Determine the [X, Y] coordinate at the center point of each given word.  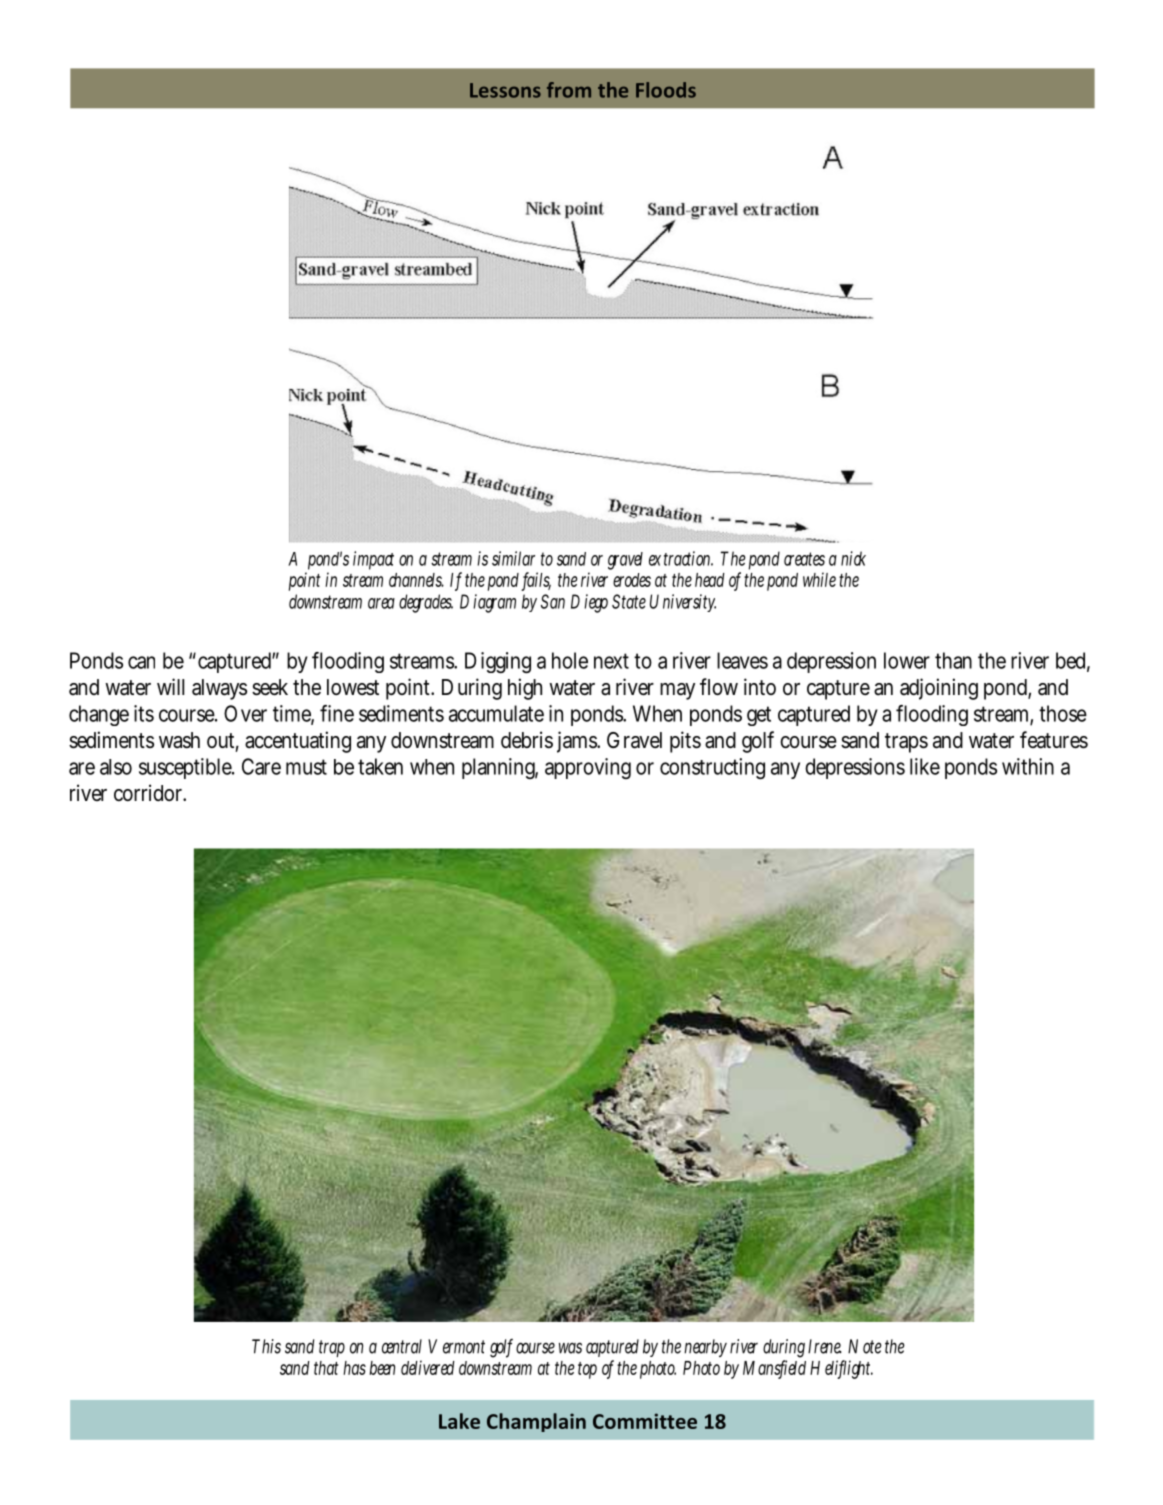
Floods [666, 90]
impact [373, 560]
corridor [150, 792]
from [569, 90]
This [266, 1346]
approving [588, 768]
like [925, 766]
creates [804, 559]
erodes [632, 580]
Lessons [505, 90]
